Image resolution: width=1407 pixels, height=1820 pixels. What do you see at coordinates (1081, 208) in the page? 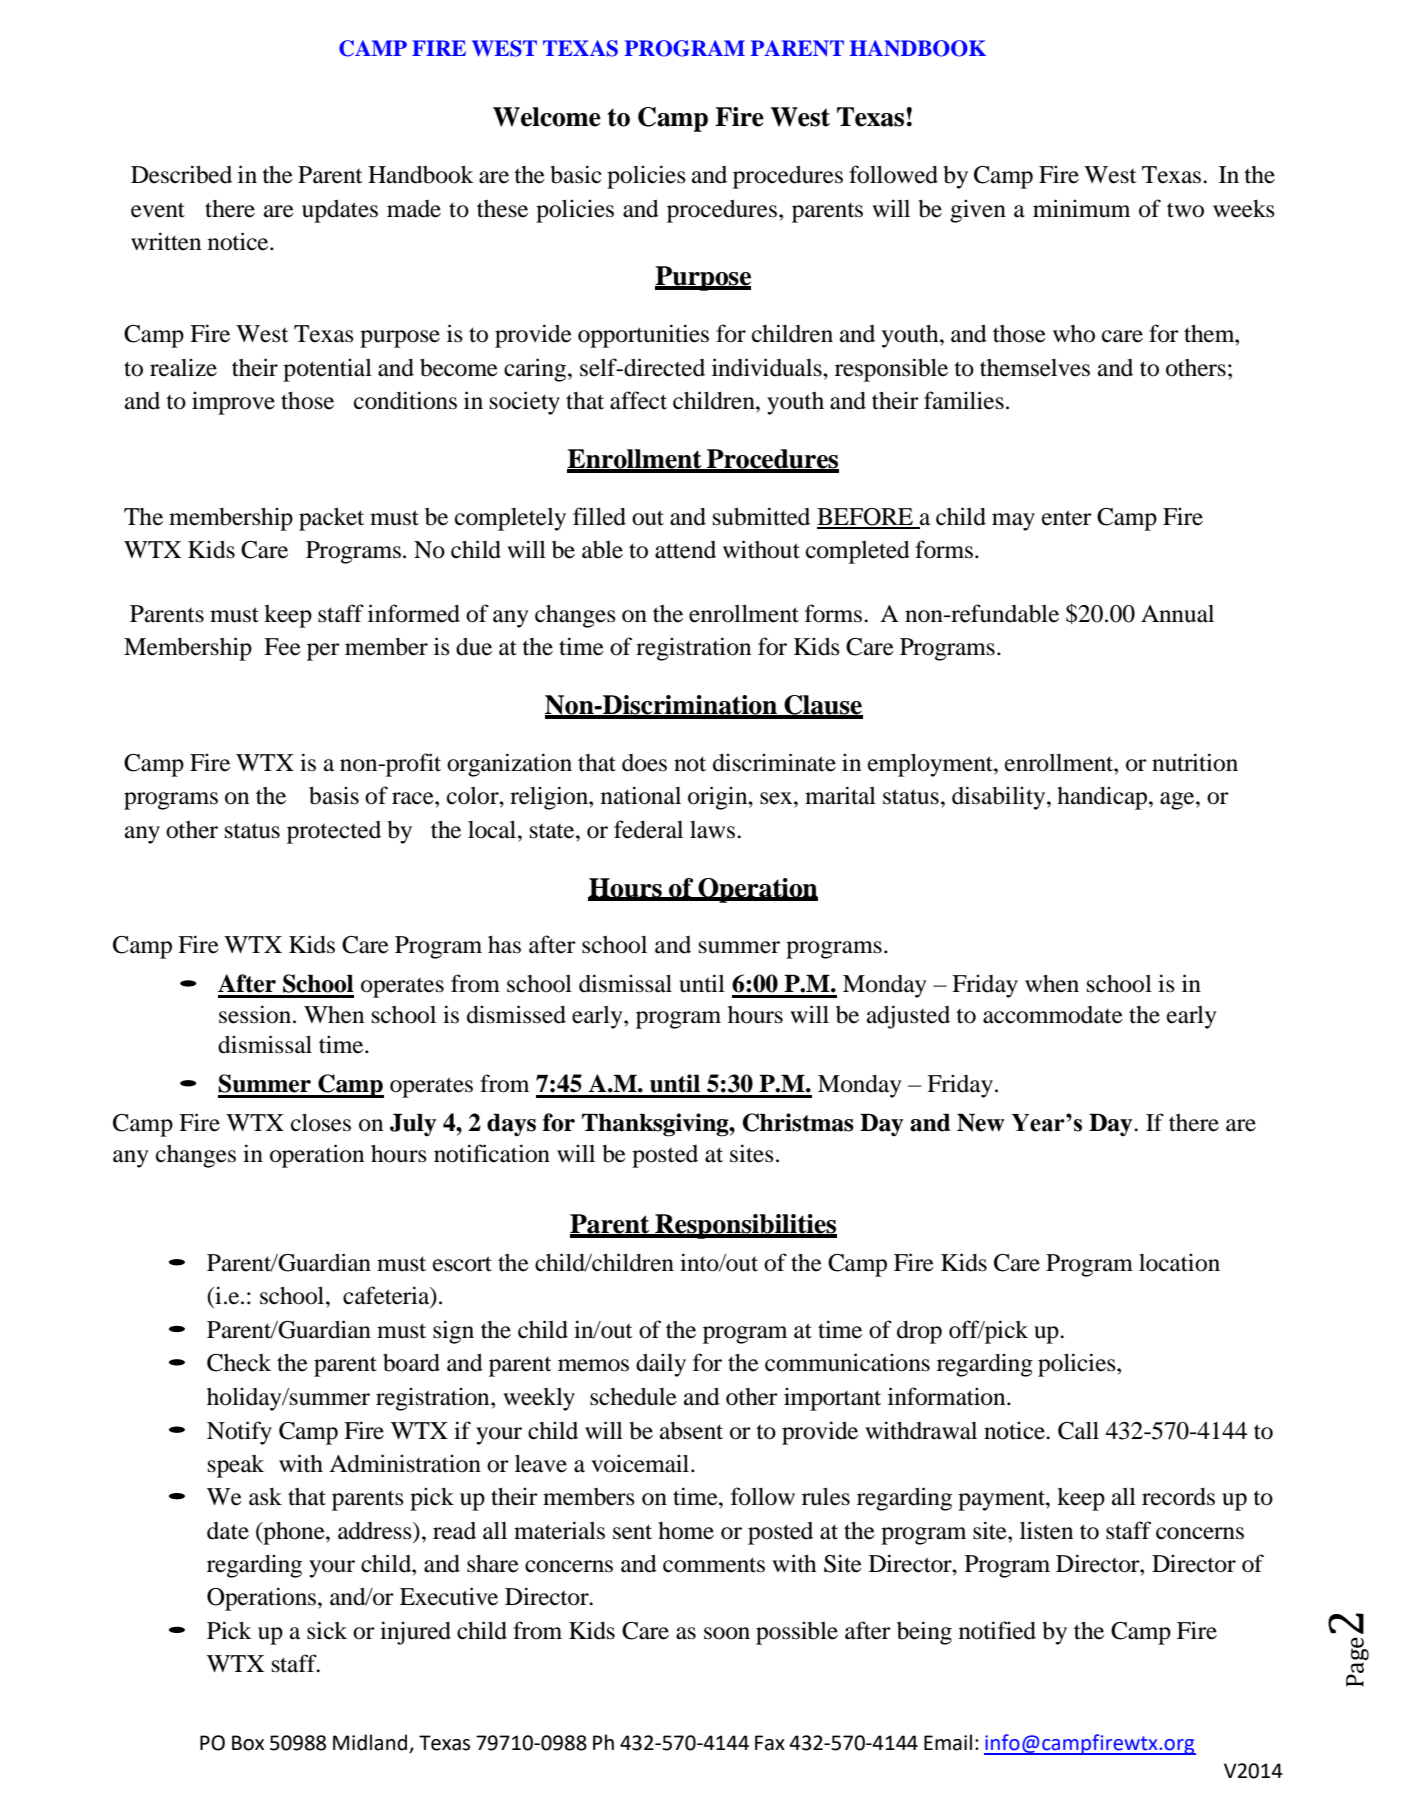
I see `minimum` at bounding box center [1081, 208].
